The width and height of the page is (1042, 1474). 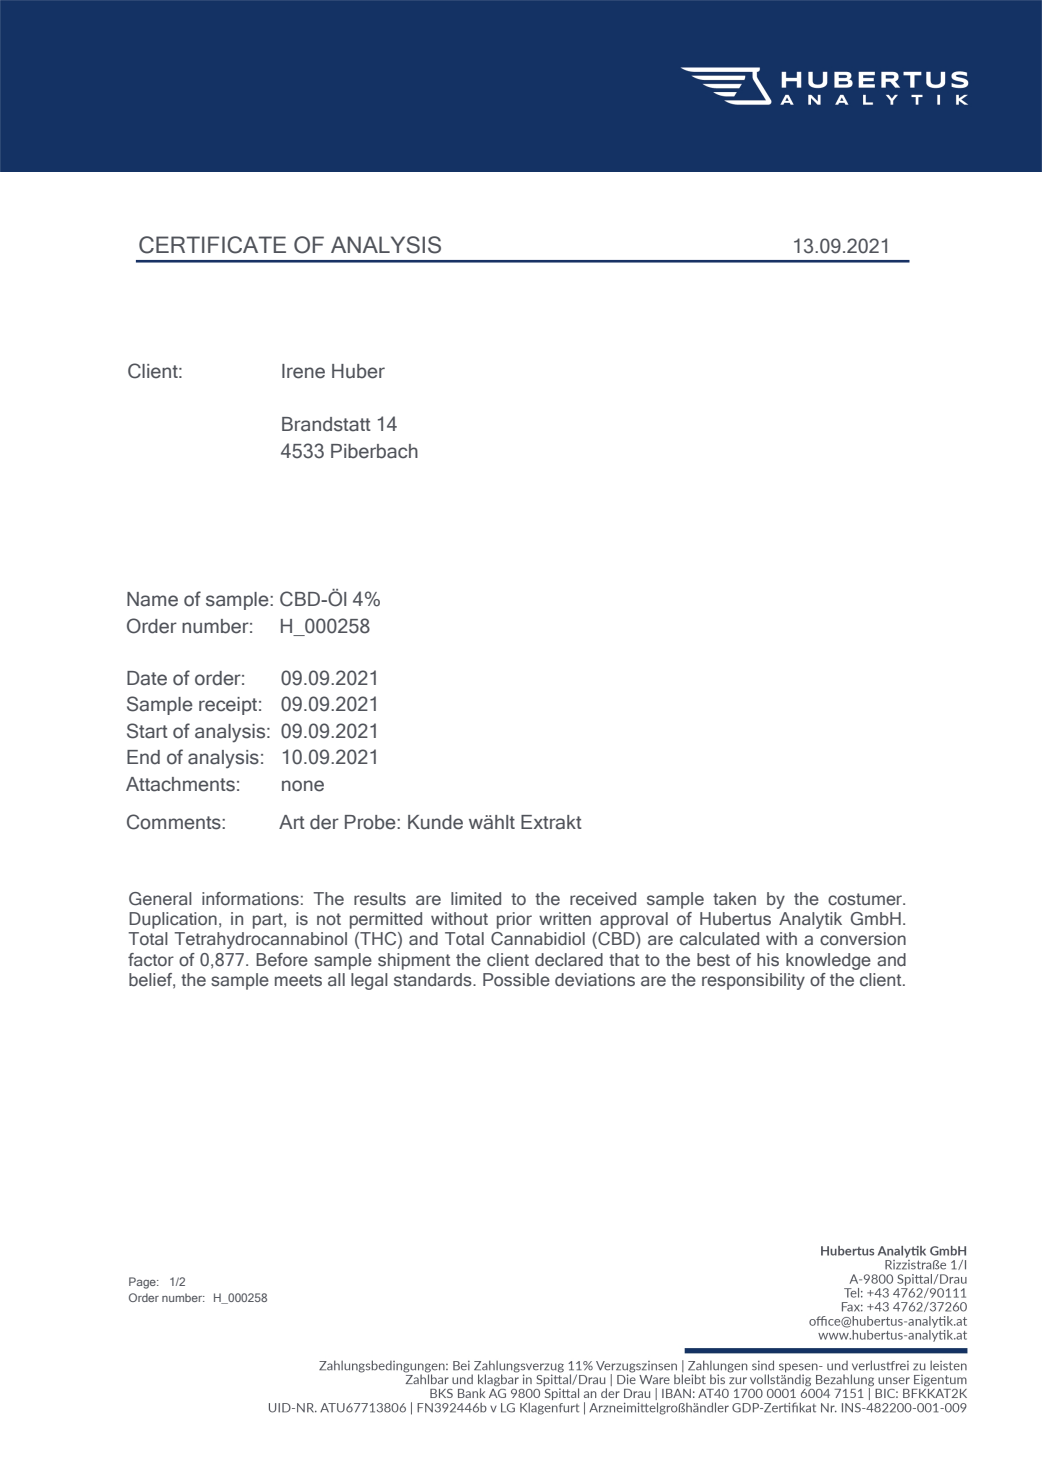 I want to click on taken, so click(x=734, y=899).
